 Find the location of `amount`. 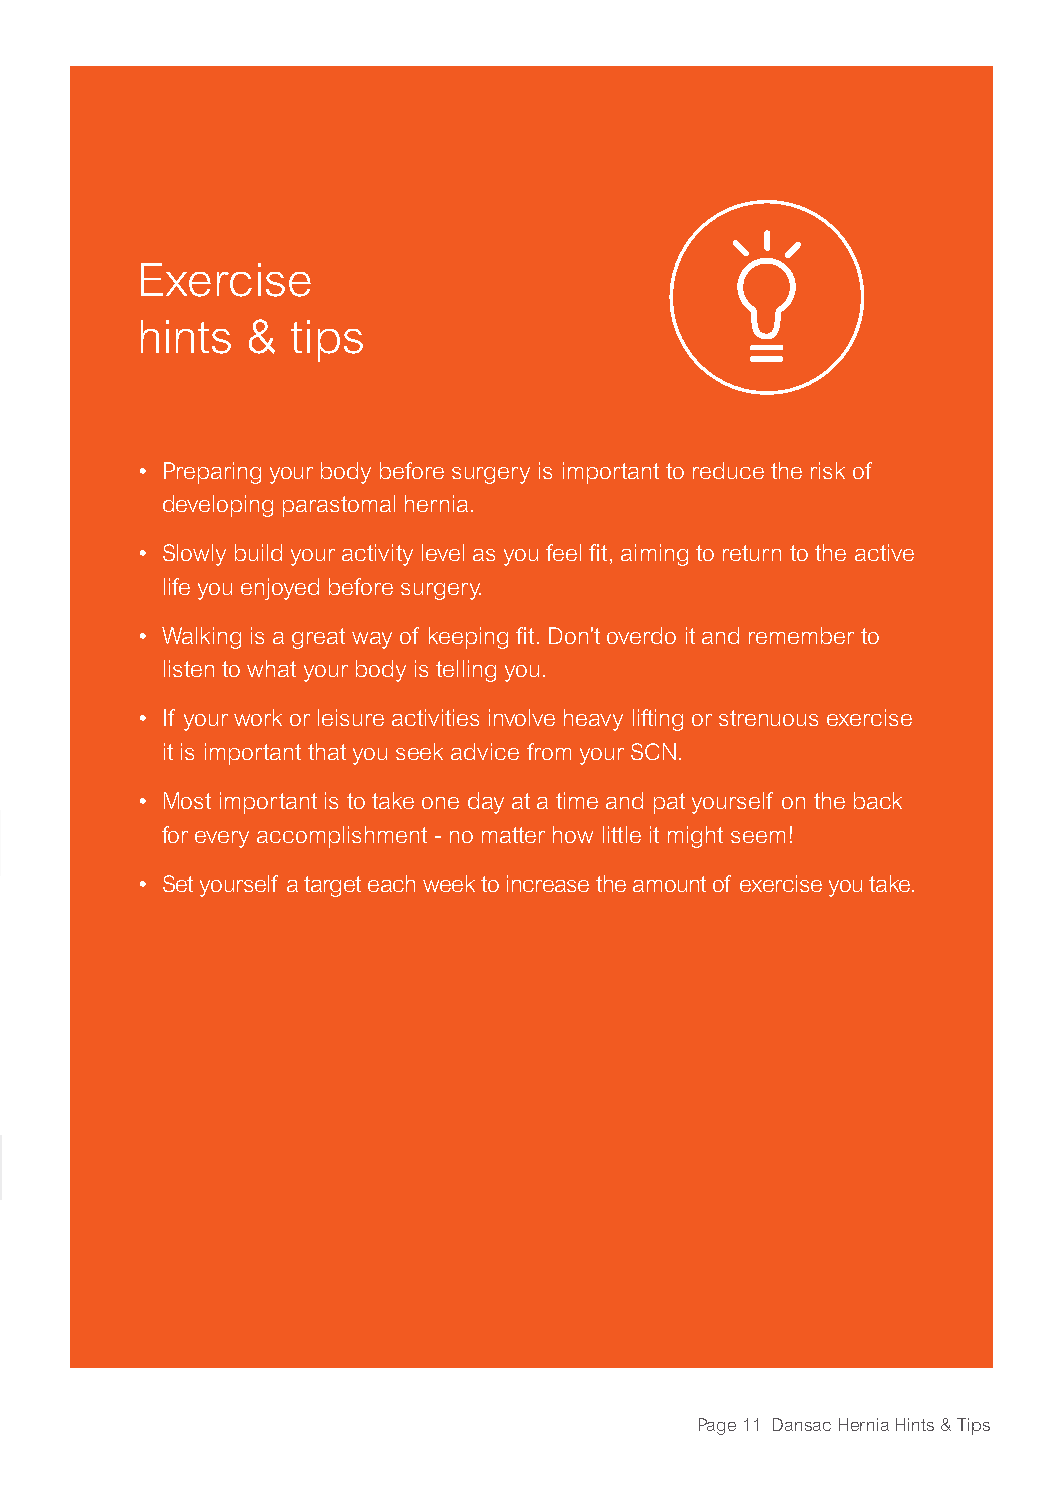

amount is located at coordinates (669, 884).
